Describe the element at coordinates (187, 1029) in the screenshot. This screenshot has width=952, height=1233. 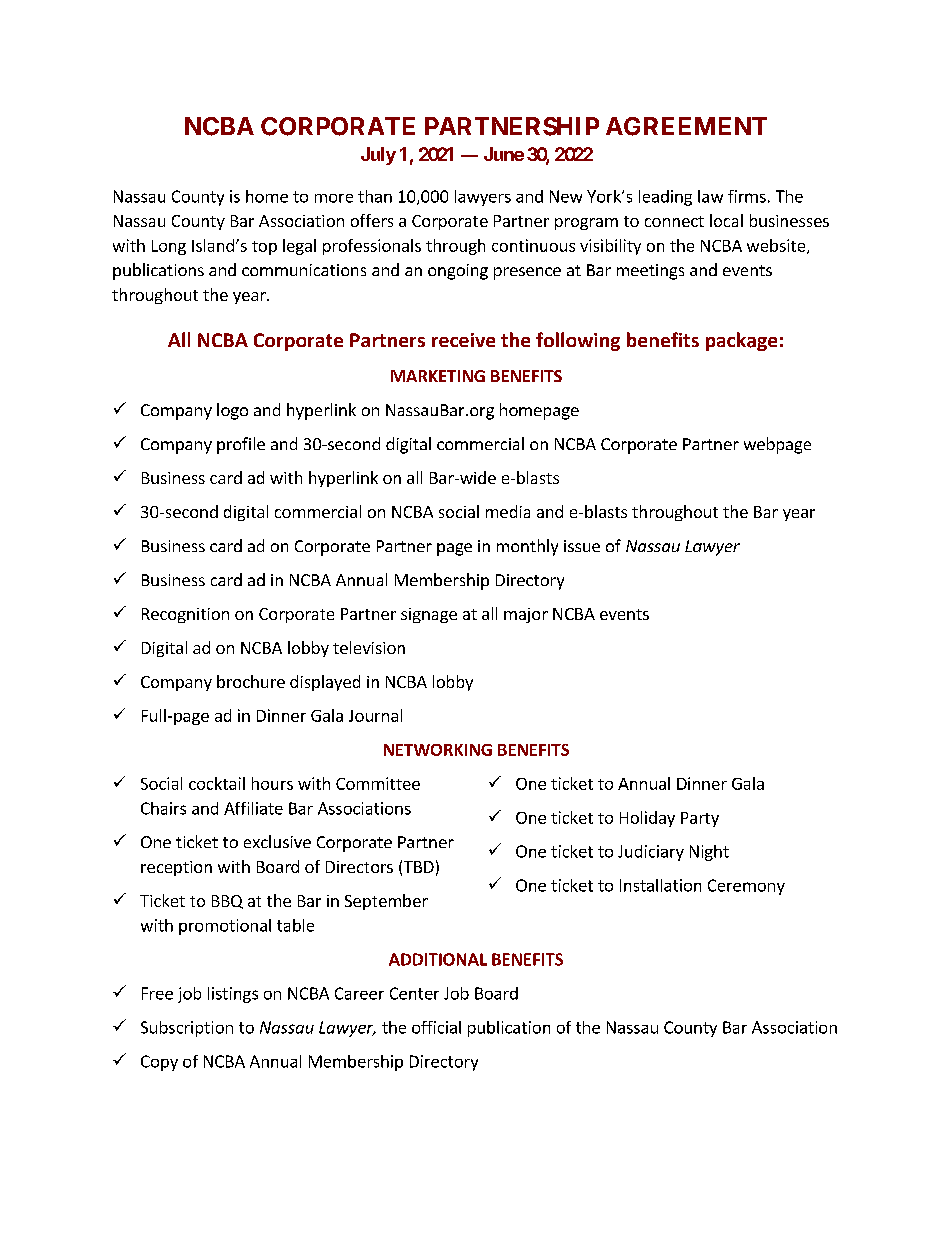
I see `Subscription` at that location.
